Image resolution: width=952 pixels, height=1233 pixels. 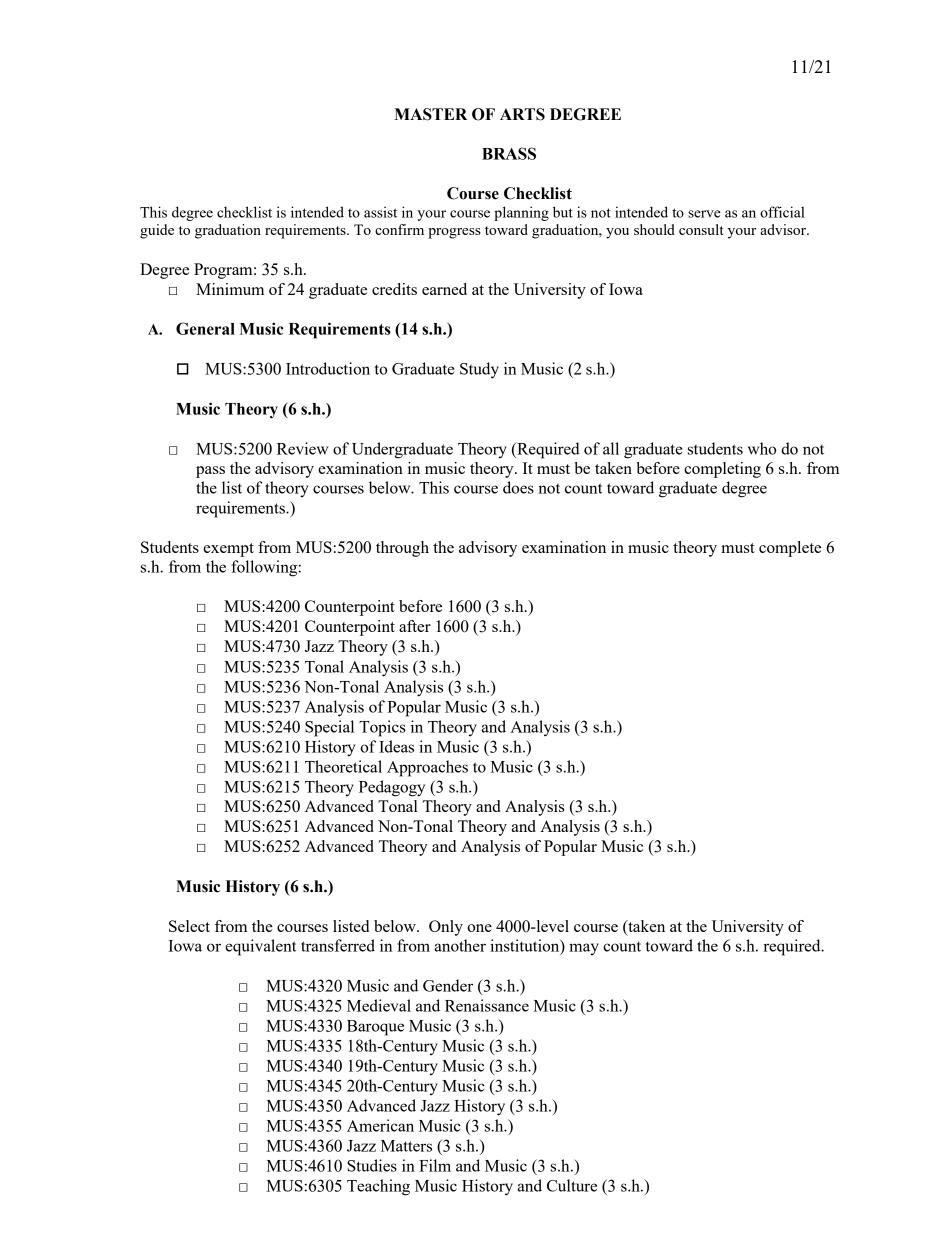 I want to click on who, so click(x=762, y=448).
